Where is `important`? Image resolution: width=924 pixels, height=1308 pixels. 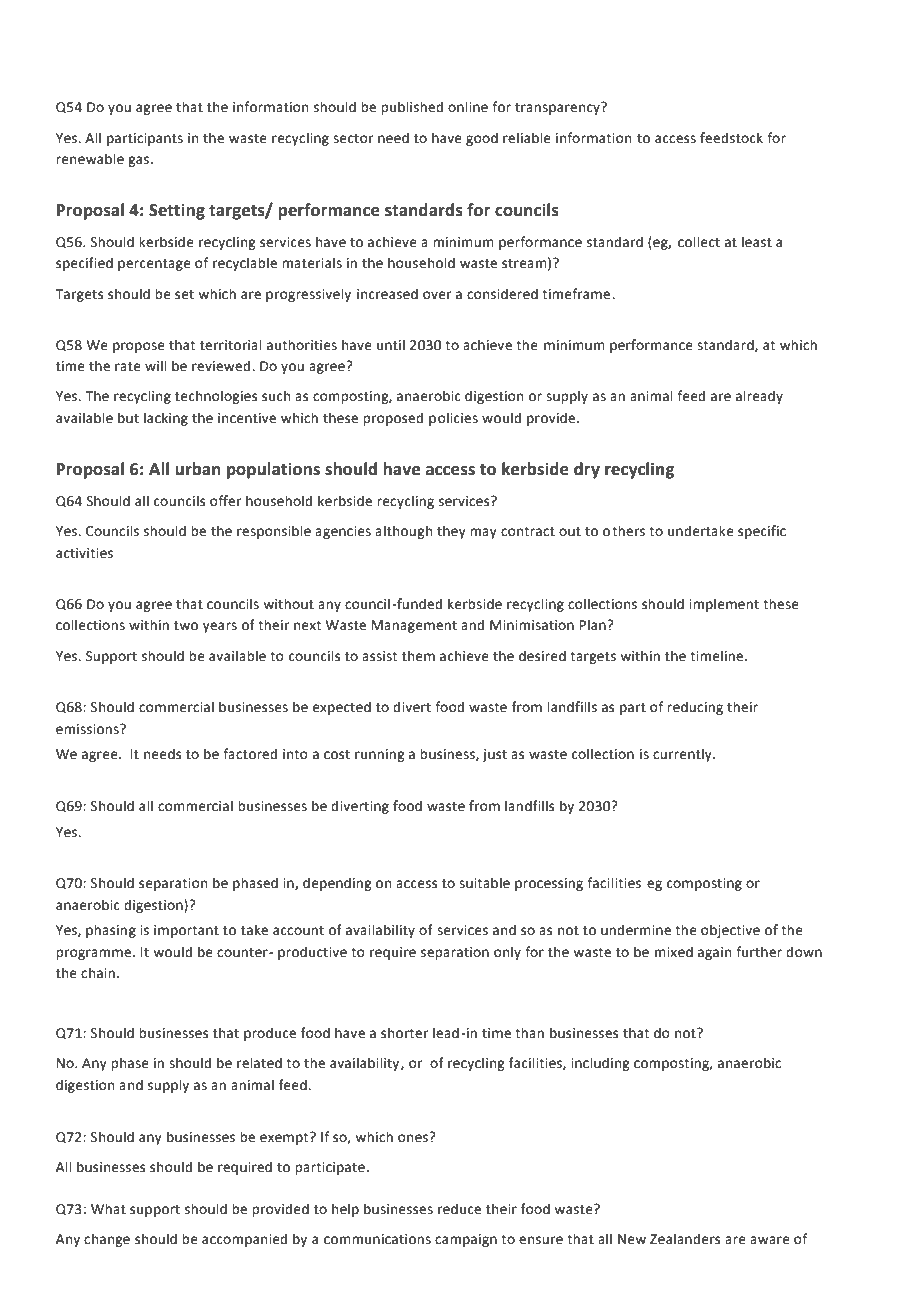
important is located at coordinates (186, 931).
